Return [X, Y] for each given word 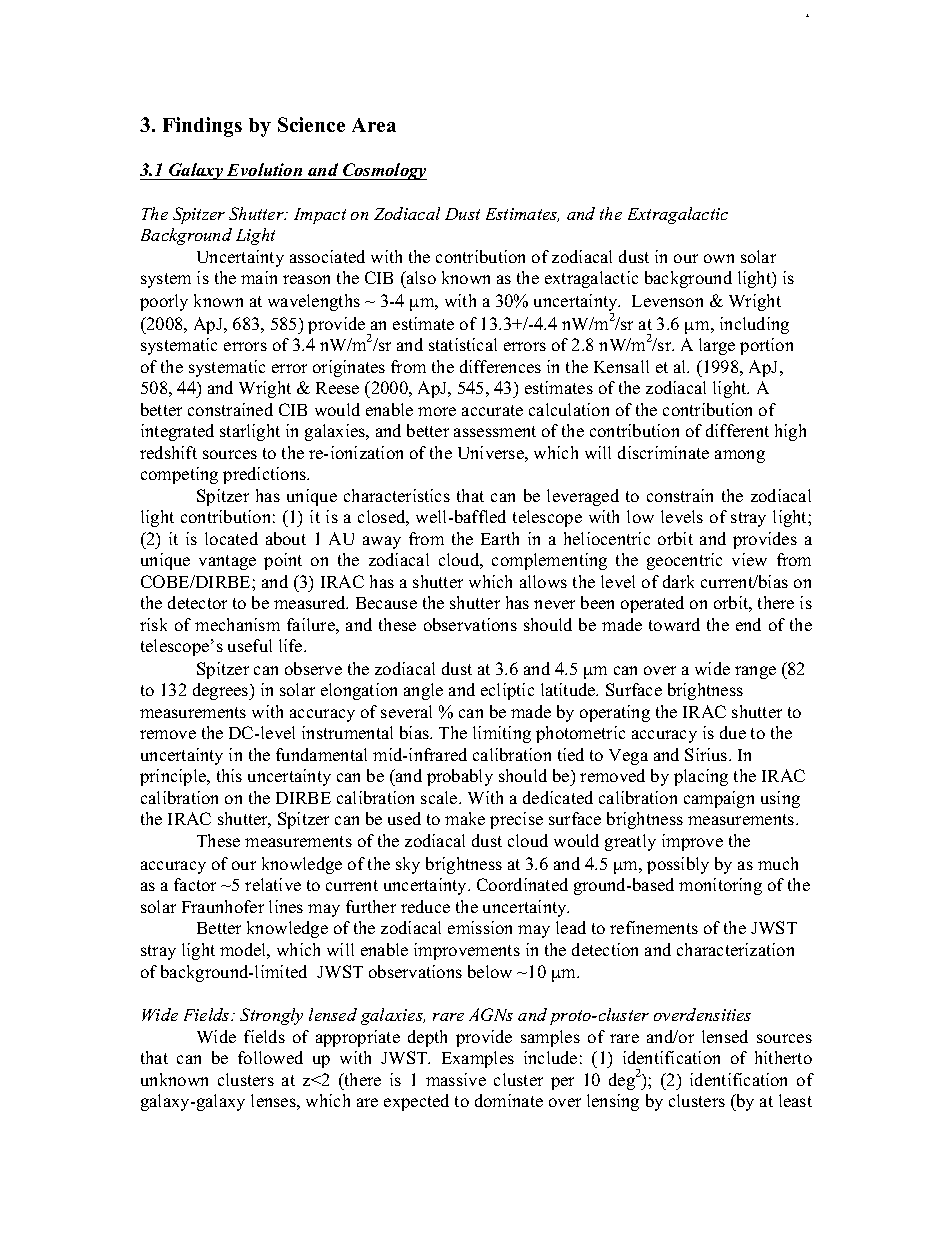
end [748, 624]
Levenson [667, 301]
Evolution [264, 169]
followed [270, 1057]
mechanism [237, 624]
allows [543, 581]
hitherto [783, 1057]
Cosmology [384, 171]
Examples [478, 1059]
